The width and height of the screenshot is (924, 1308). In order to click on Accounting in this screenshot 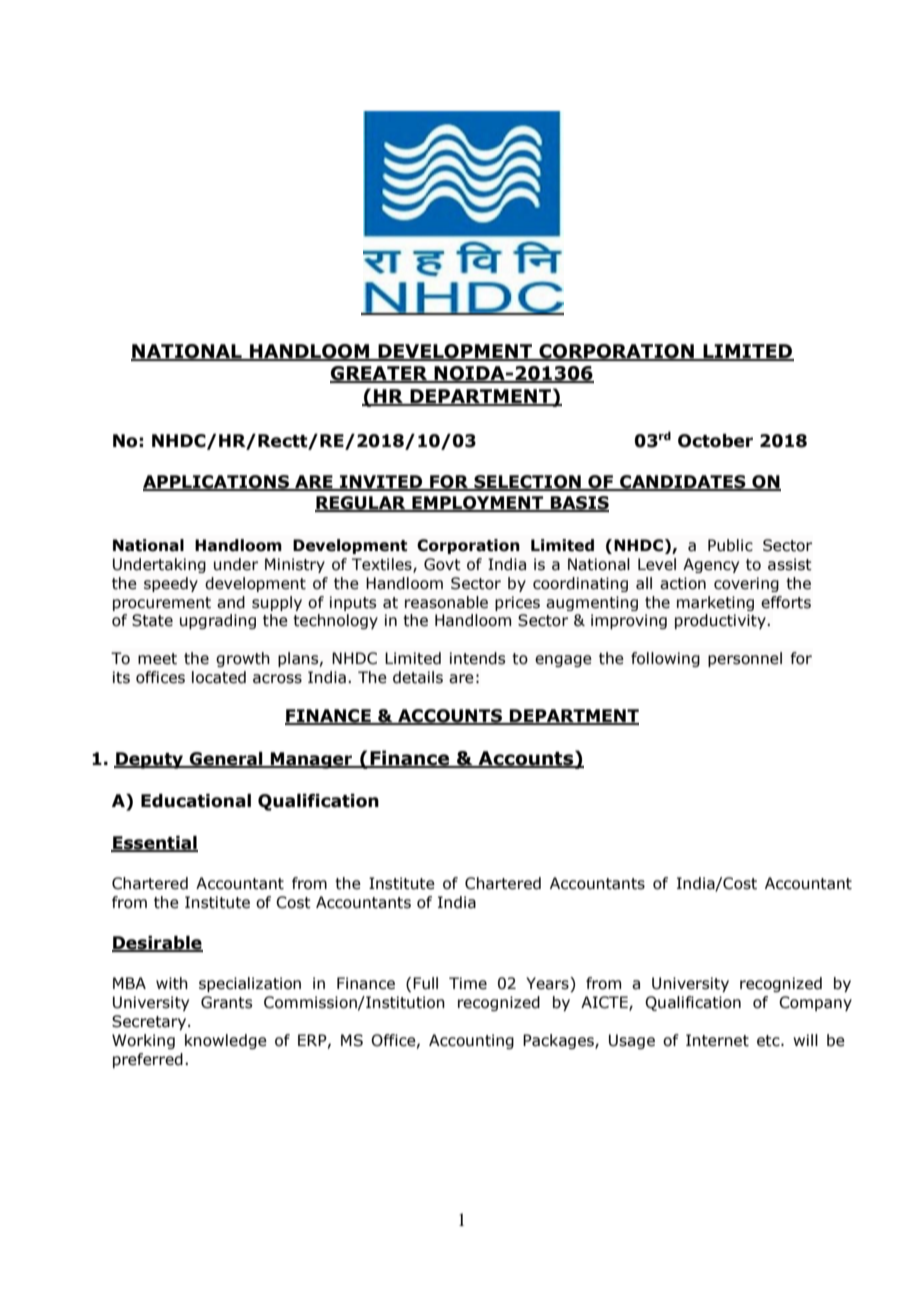, I will do `click(471, 1041)`.
